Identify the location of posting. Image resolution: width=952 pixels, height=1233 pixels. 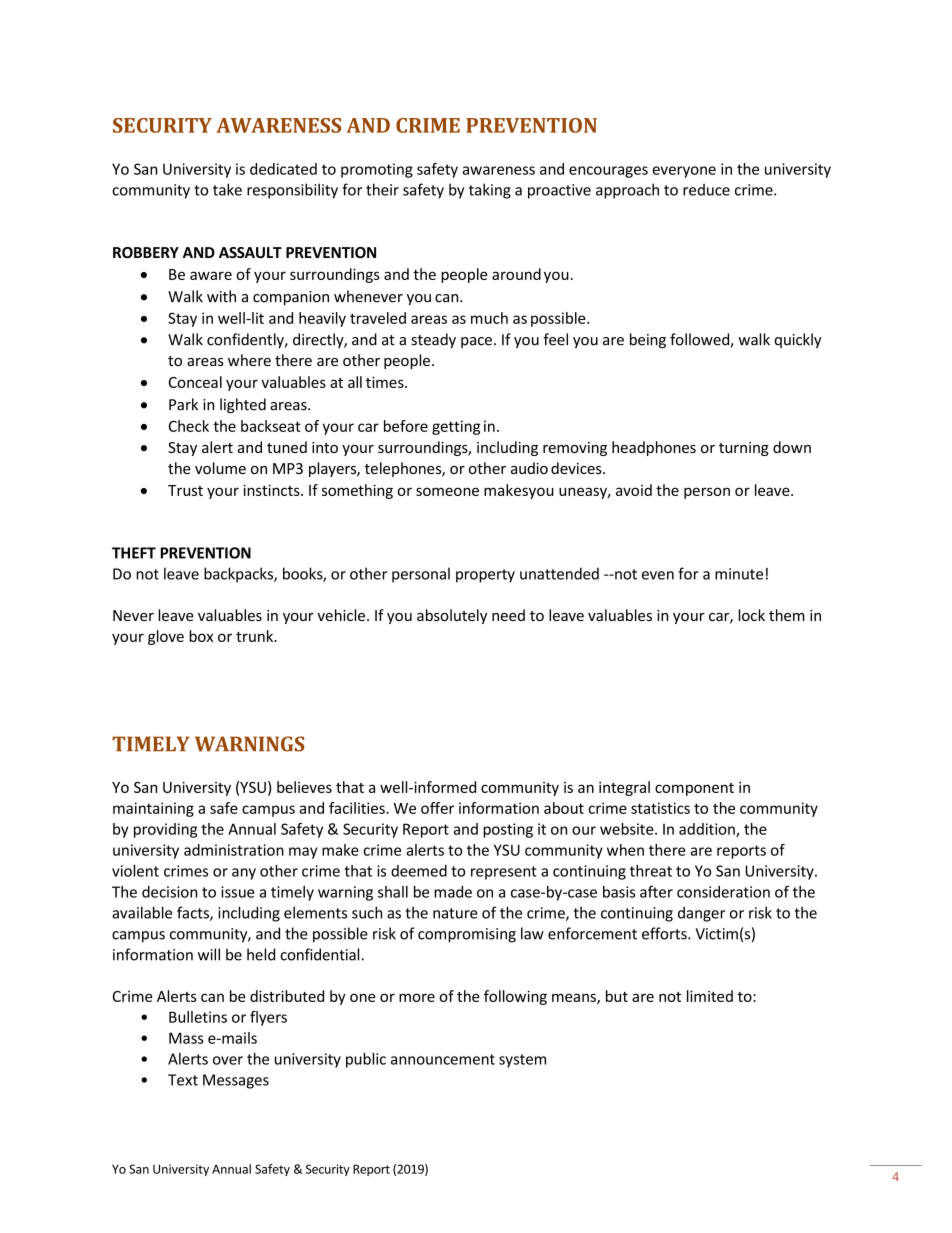
(508, 830).
